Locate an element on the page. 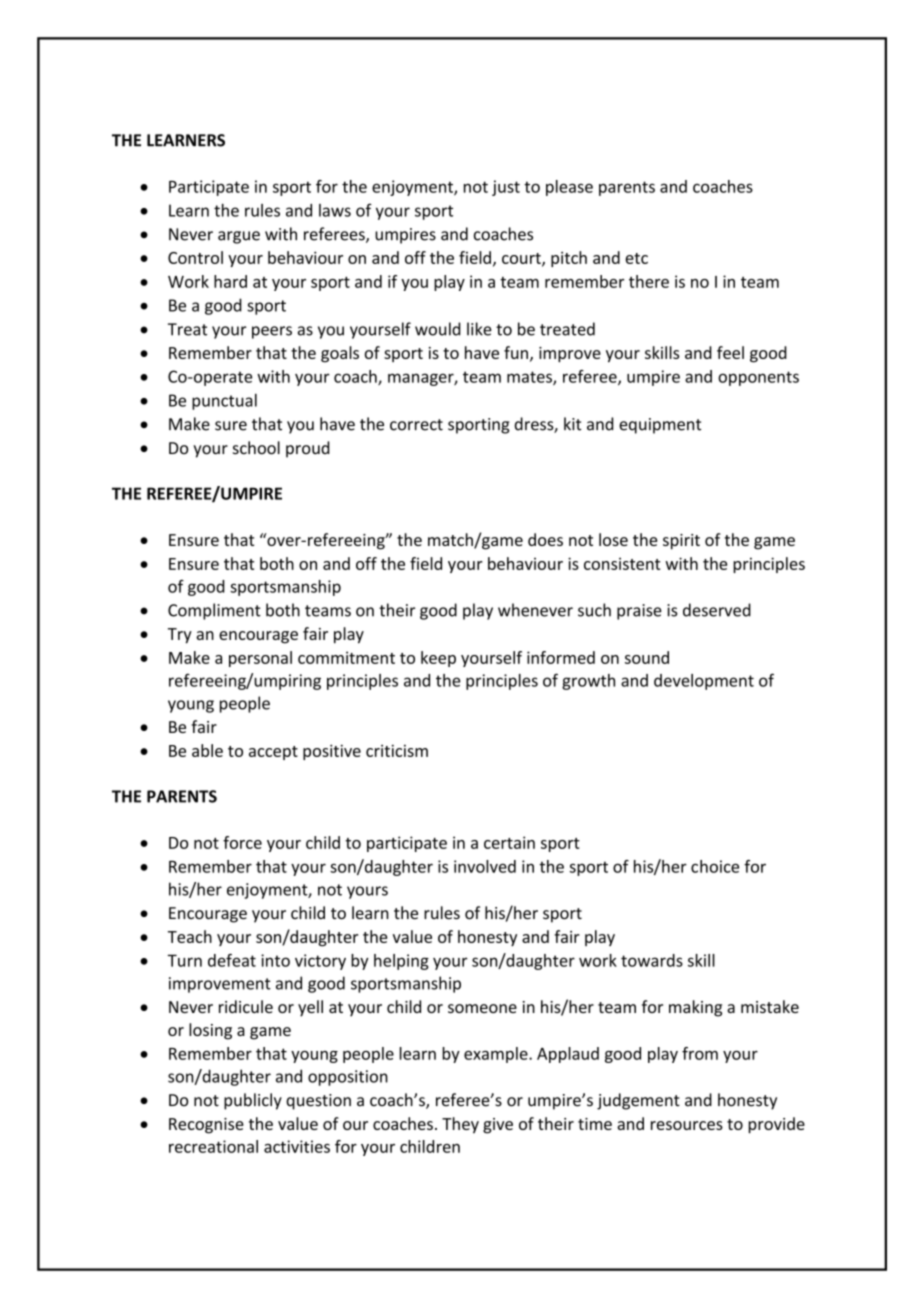  choice is located at coordinates (715, 866).
